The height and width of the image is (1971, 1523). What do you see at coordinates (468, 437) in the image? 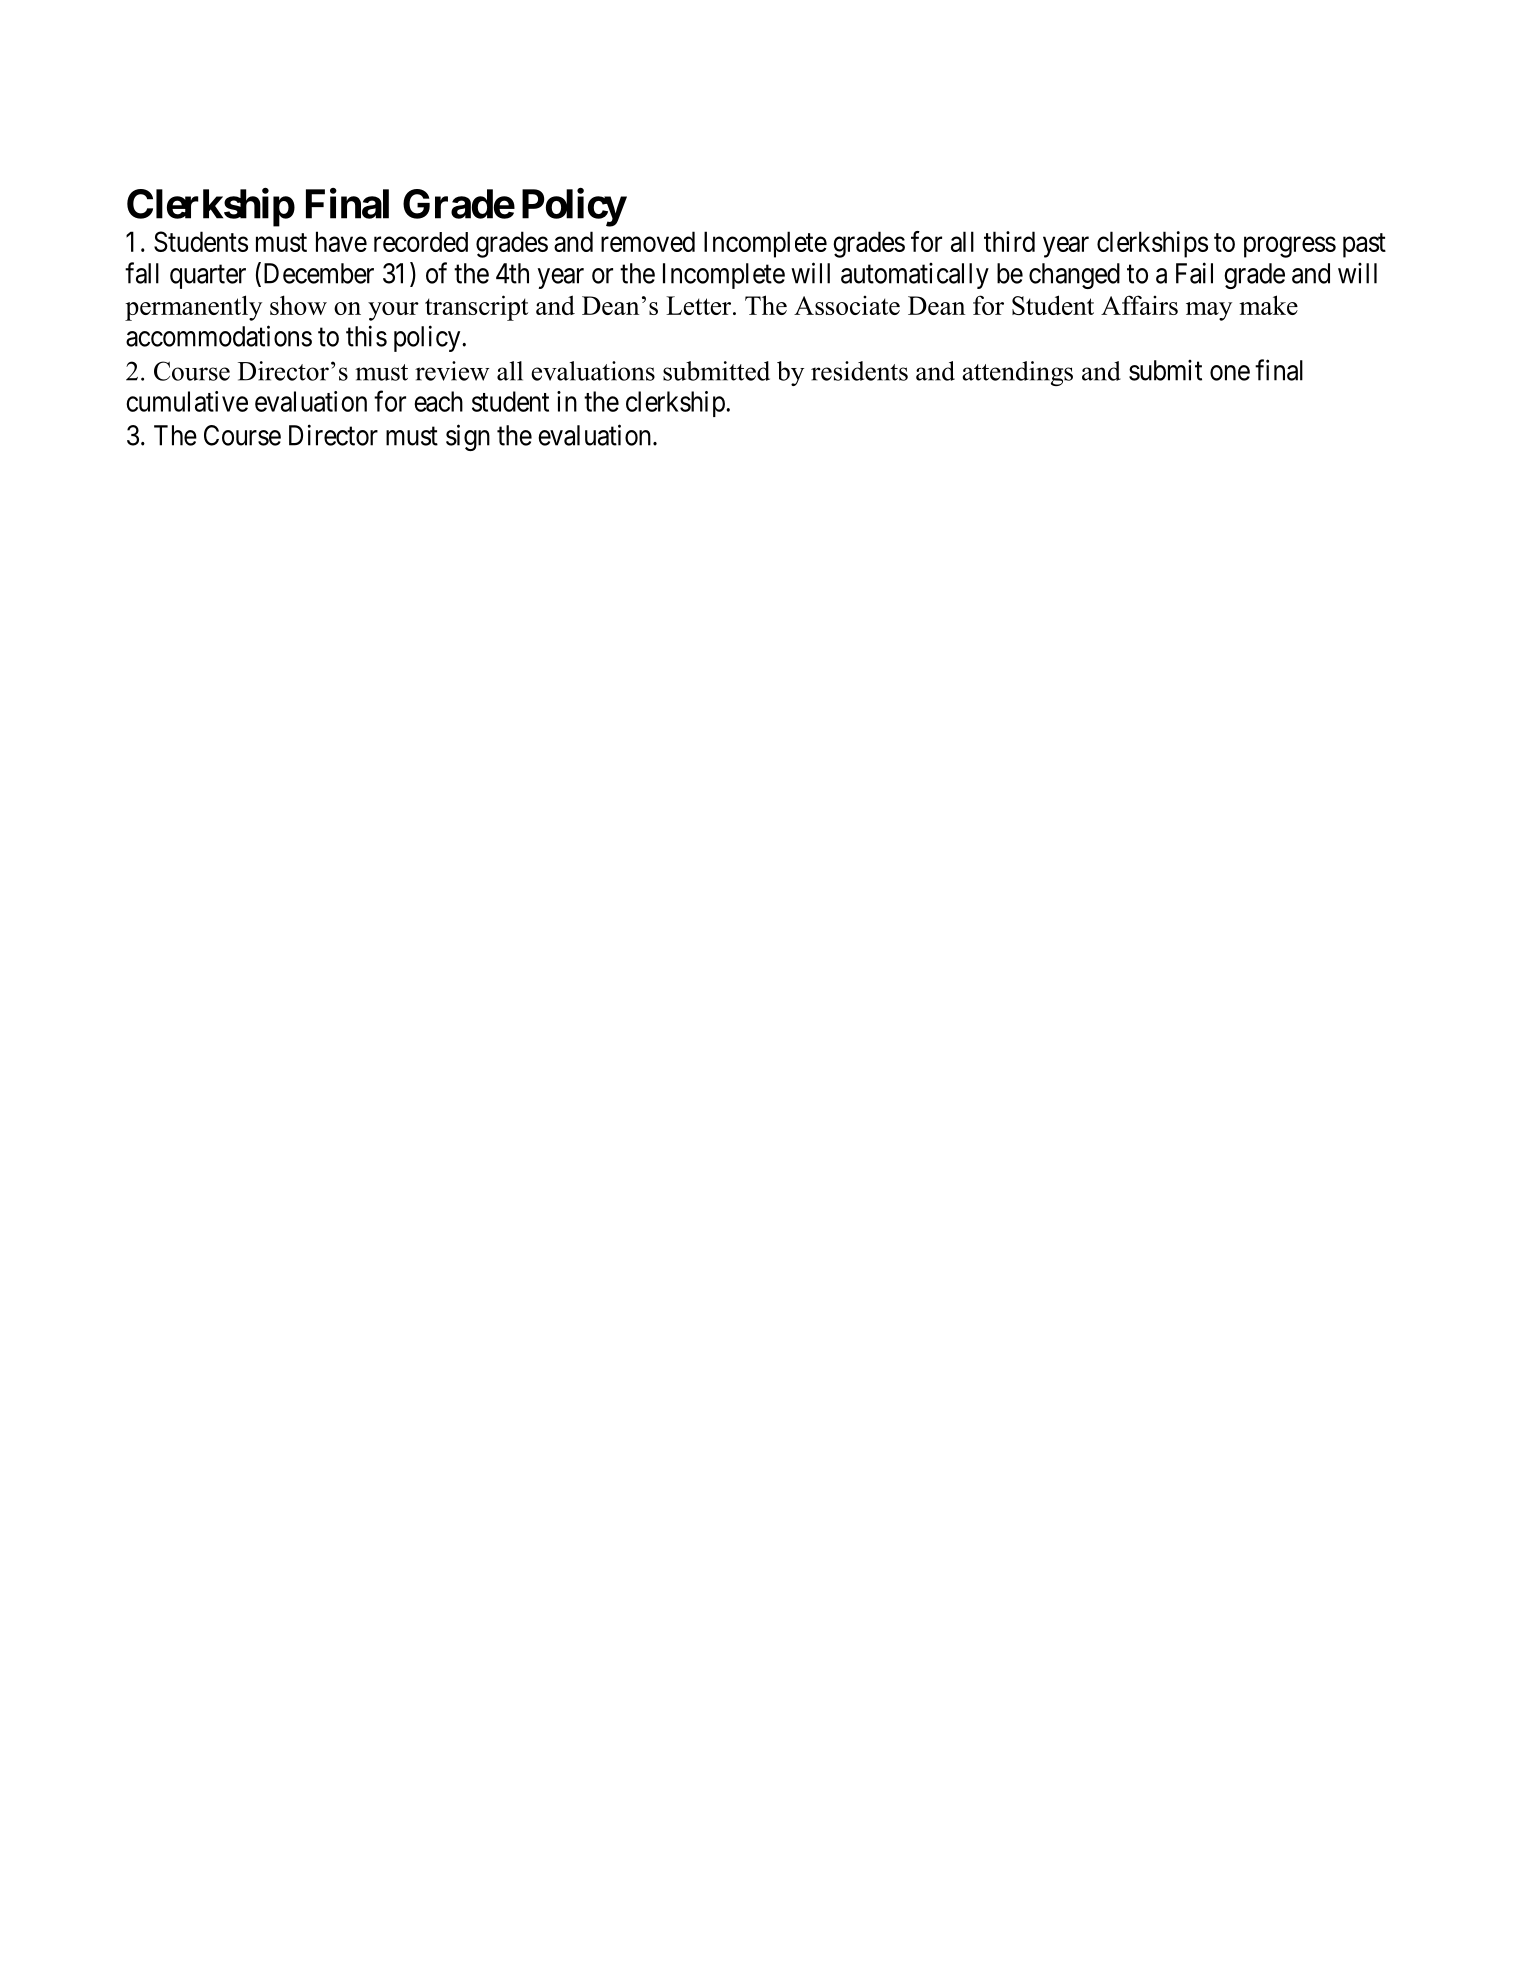
I see `sign` at bounding box center [468, 437].
